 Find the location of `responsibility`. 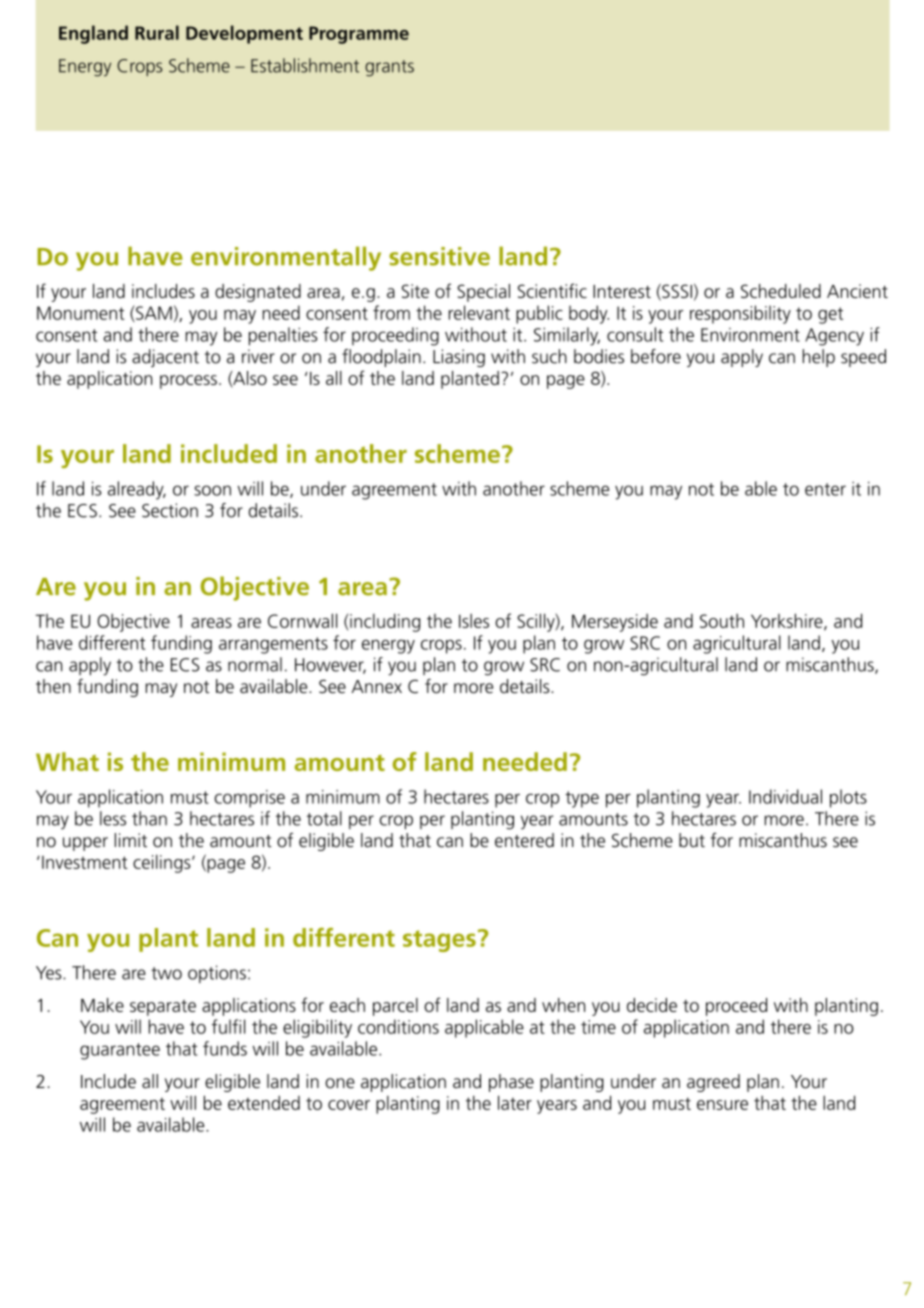

responsibility is located at coordinates (740, 314).
